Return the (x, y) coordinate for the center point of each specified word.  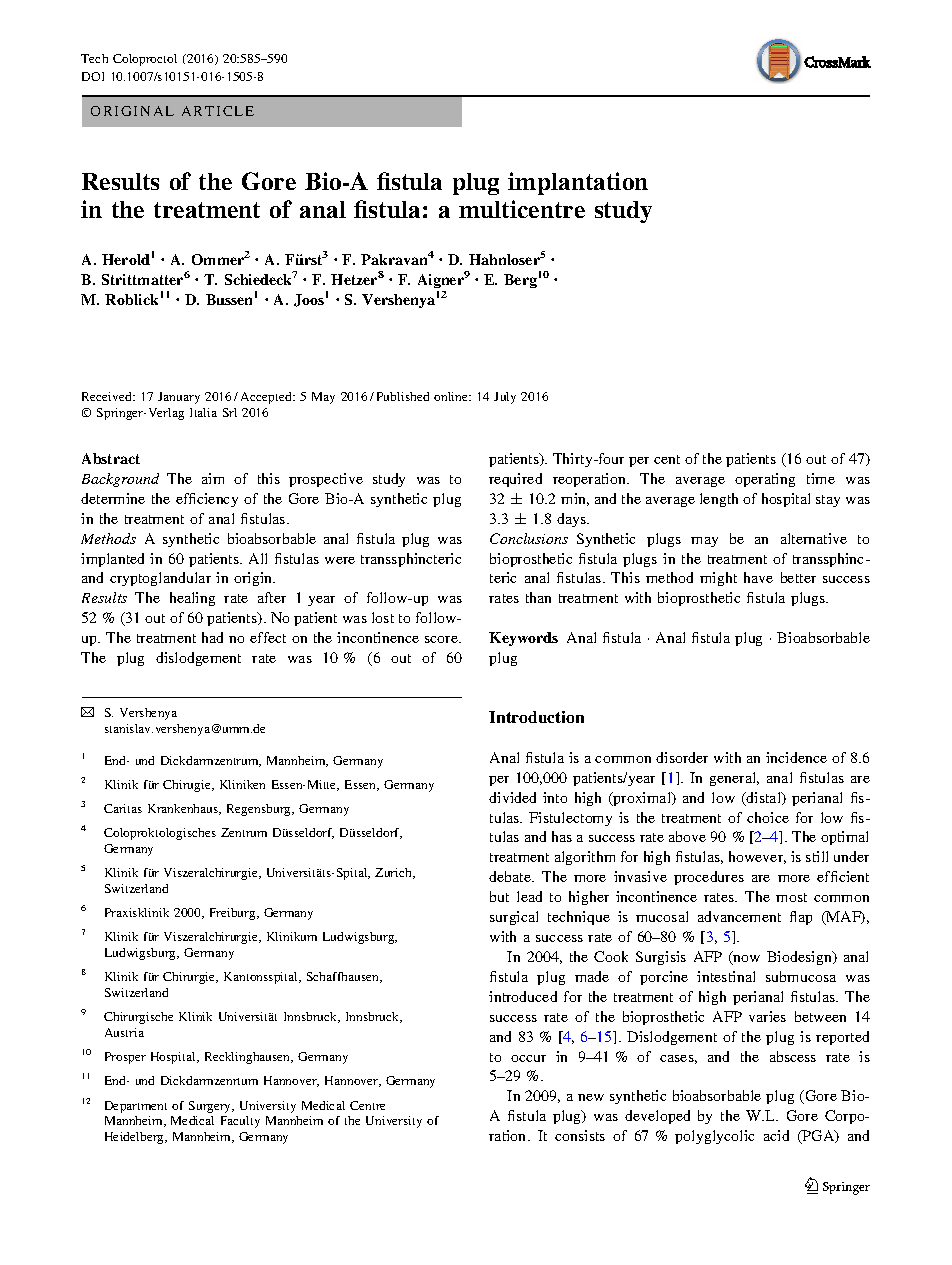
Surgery (211, 1107)
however (757, 857)
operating (765, 480)
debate (511, 876)
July (505, 398)
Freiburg (234, 914)
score (442, 639)
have (758, 577)
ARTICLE (218, 111)
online (452, 396)
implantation (578, 183)
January (179, 398)
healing (192, 599)
